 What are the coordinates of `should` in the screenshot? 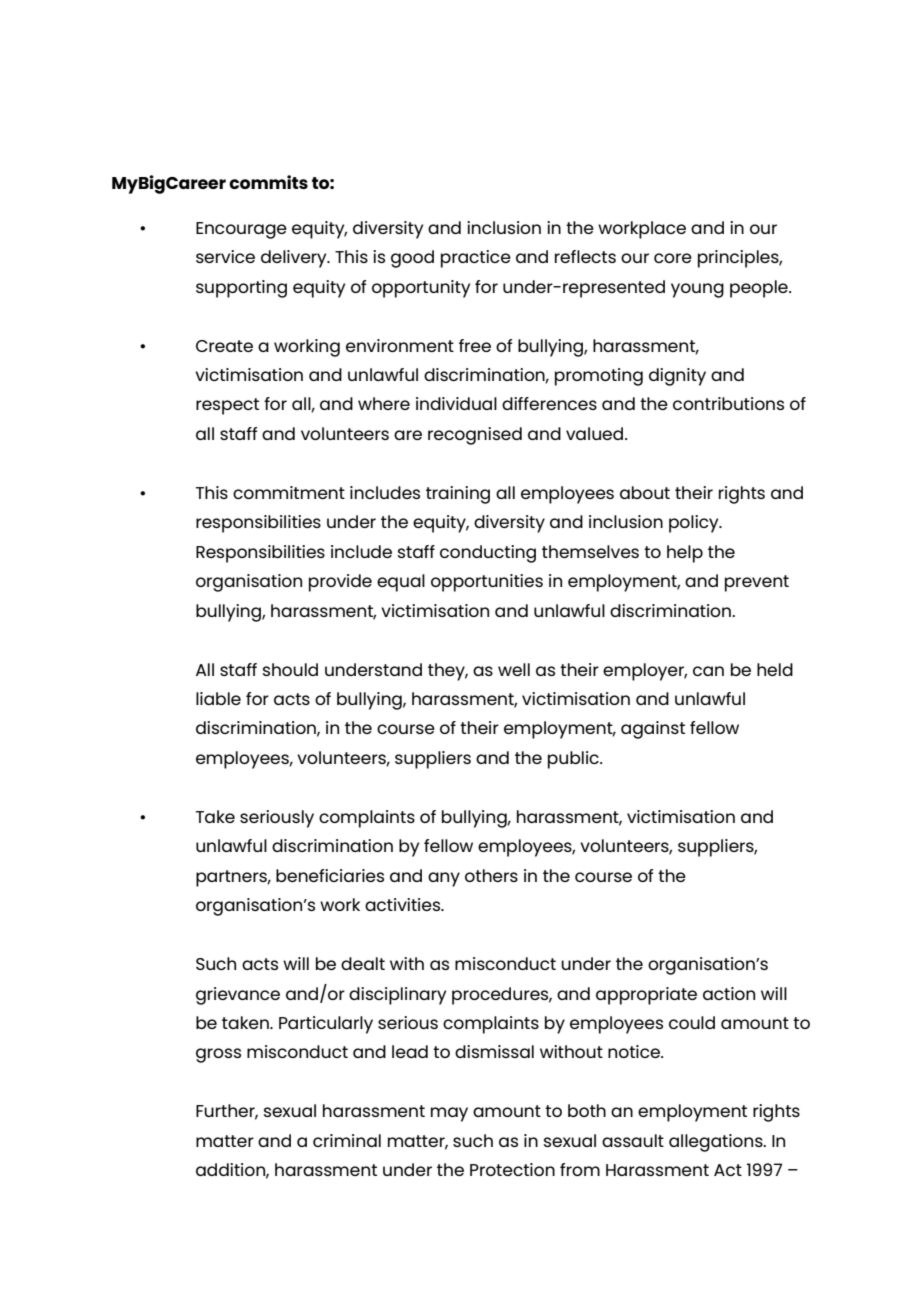 It's located at (290, 669).
